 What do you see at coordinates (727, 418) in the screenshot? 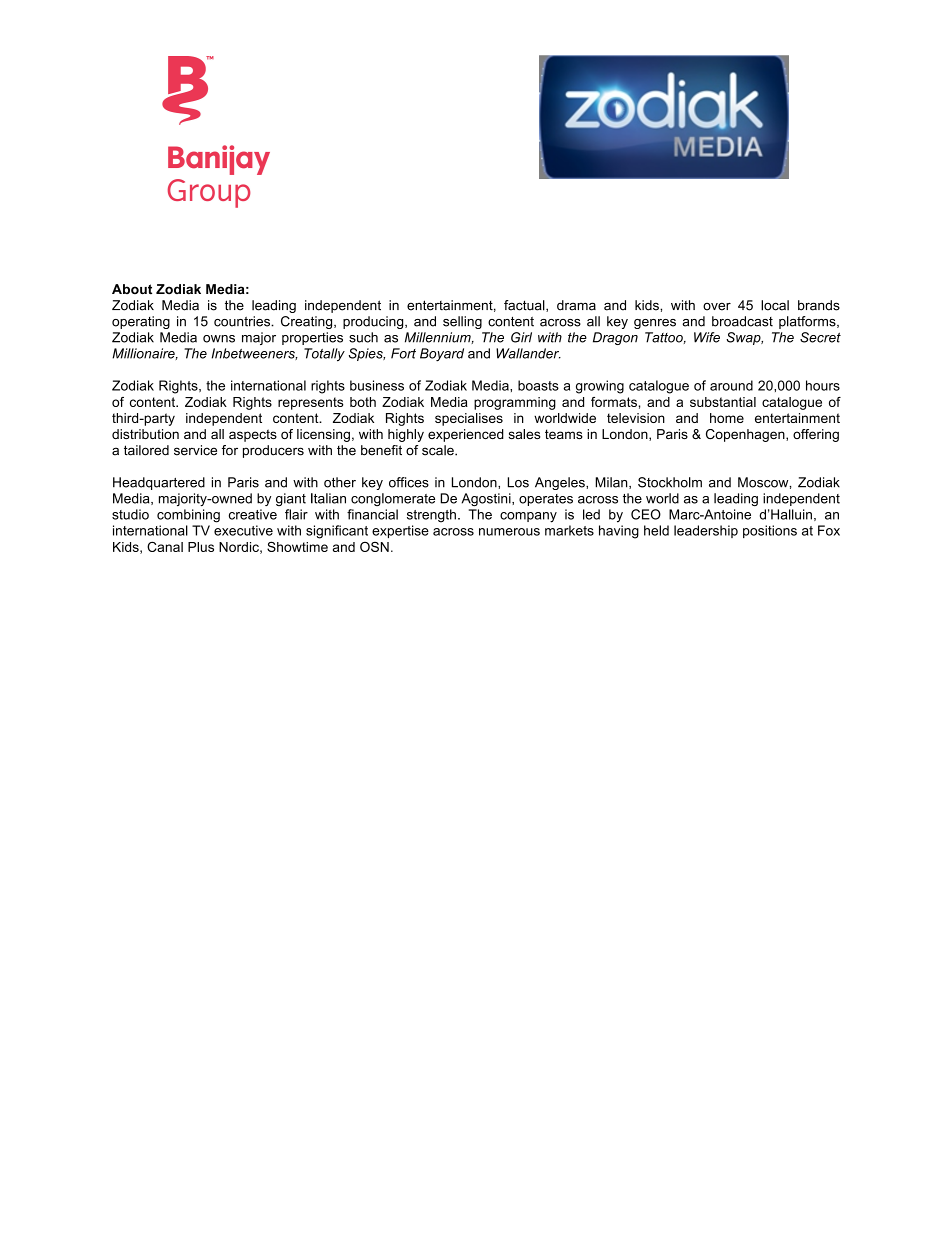
I see `home` at bounding box center [727, 418].
